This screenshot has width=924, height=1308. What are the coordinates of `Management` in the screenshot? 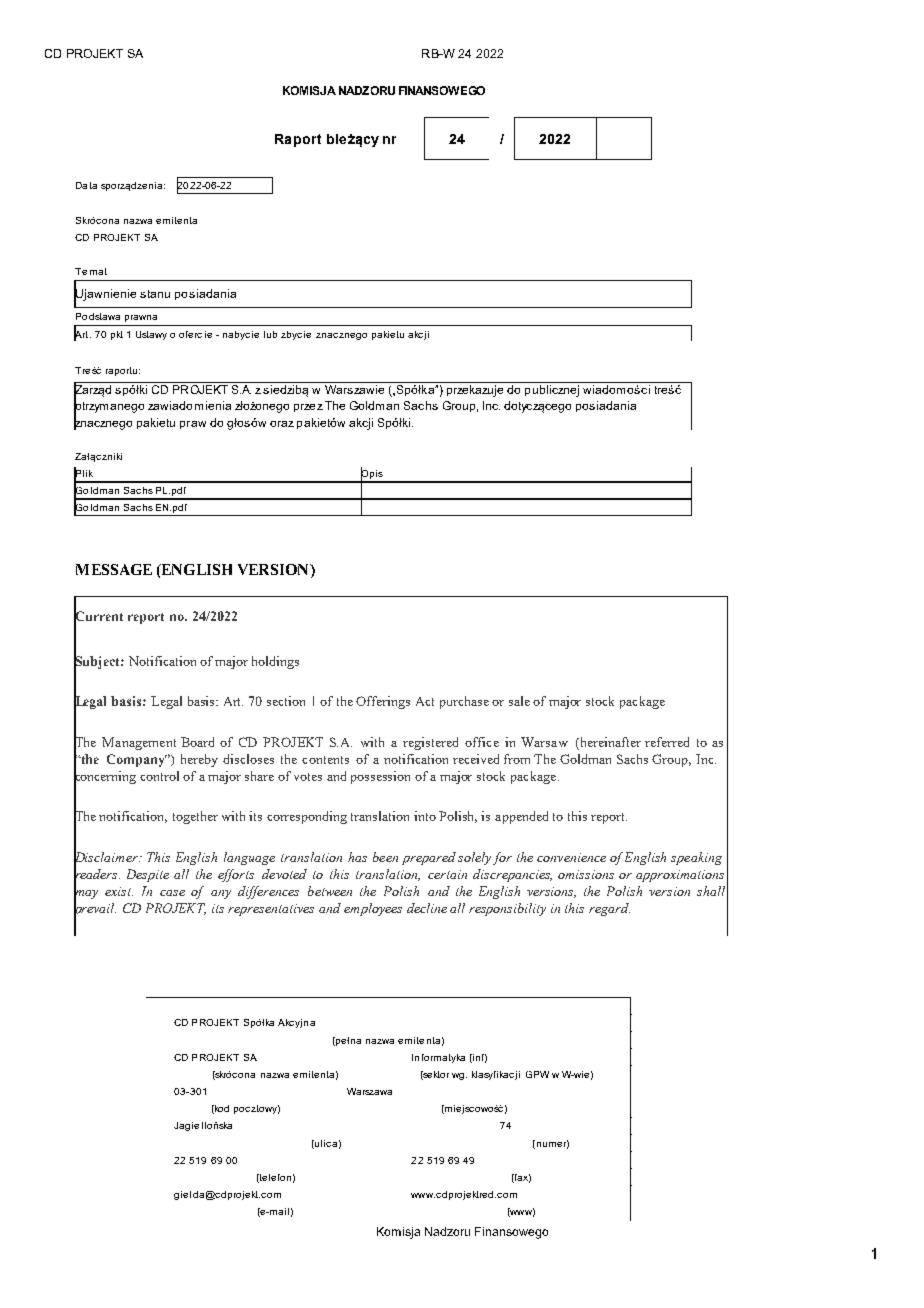 It's located at (139, 743).
